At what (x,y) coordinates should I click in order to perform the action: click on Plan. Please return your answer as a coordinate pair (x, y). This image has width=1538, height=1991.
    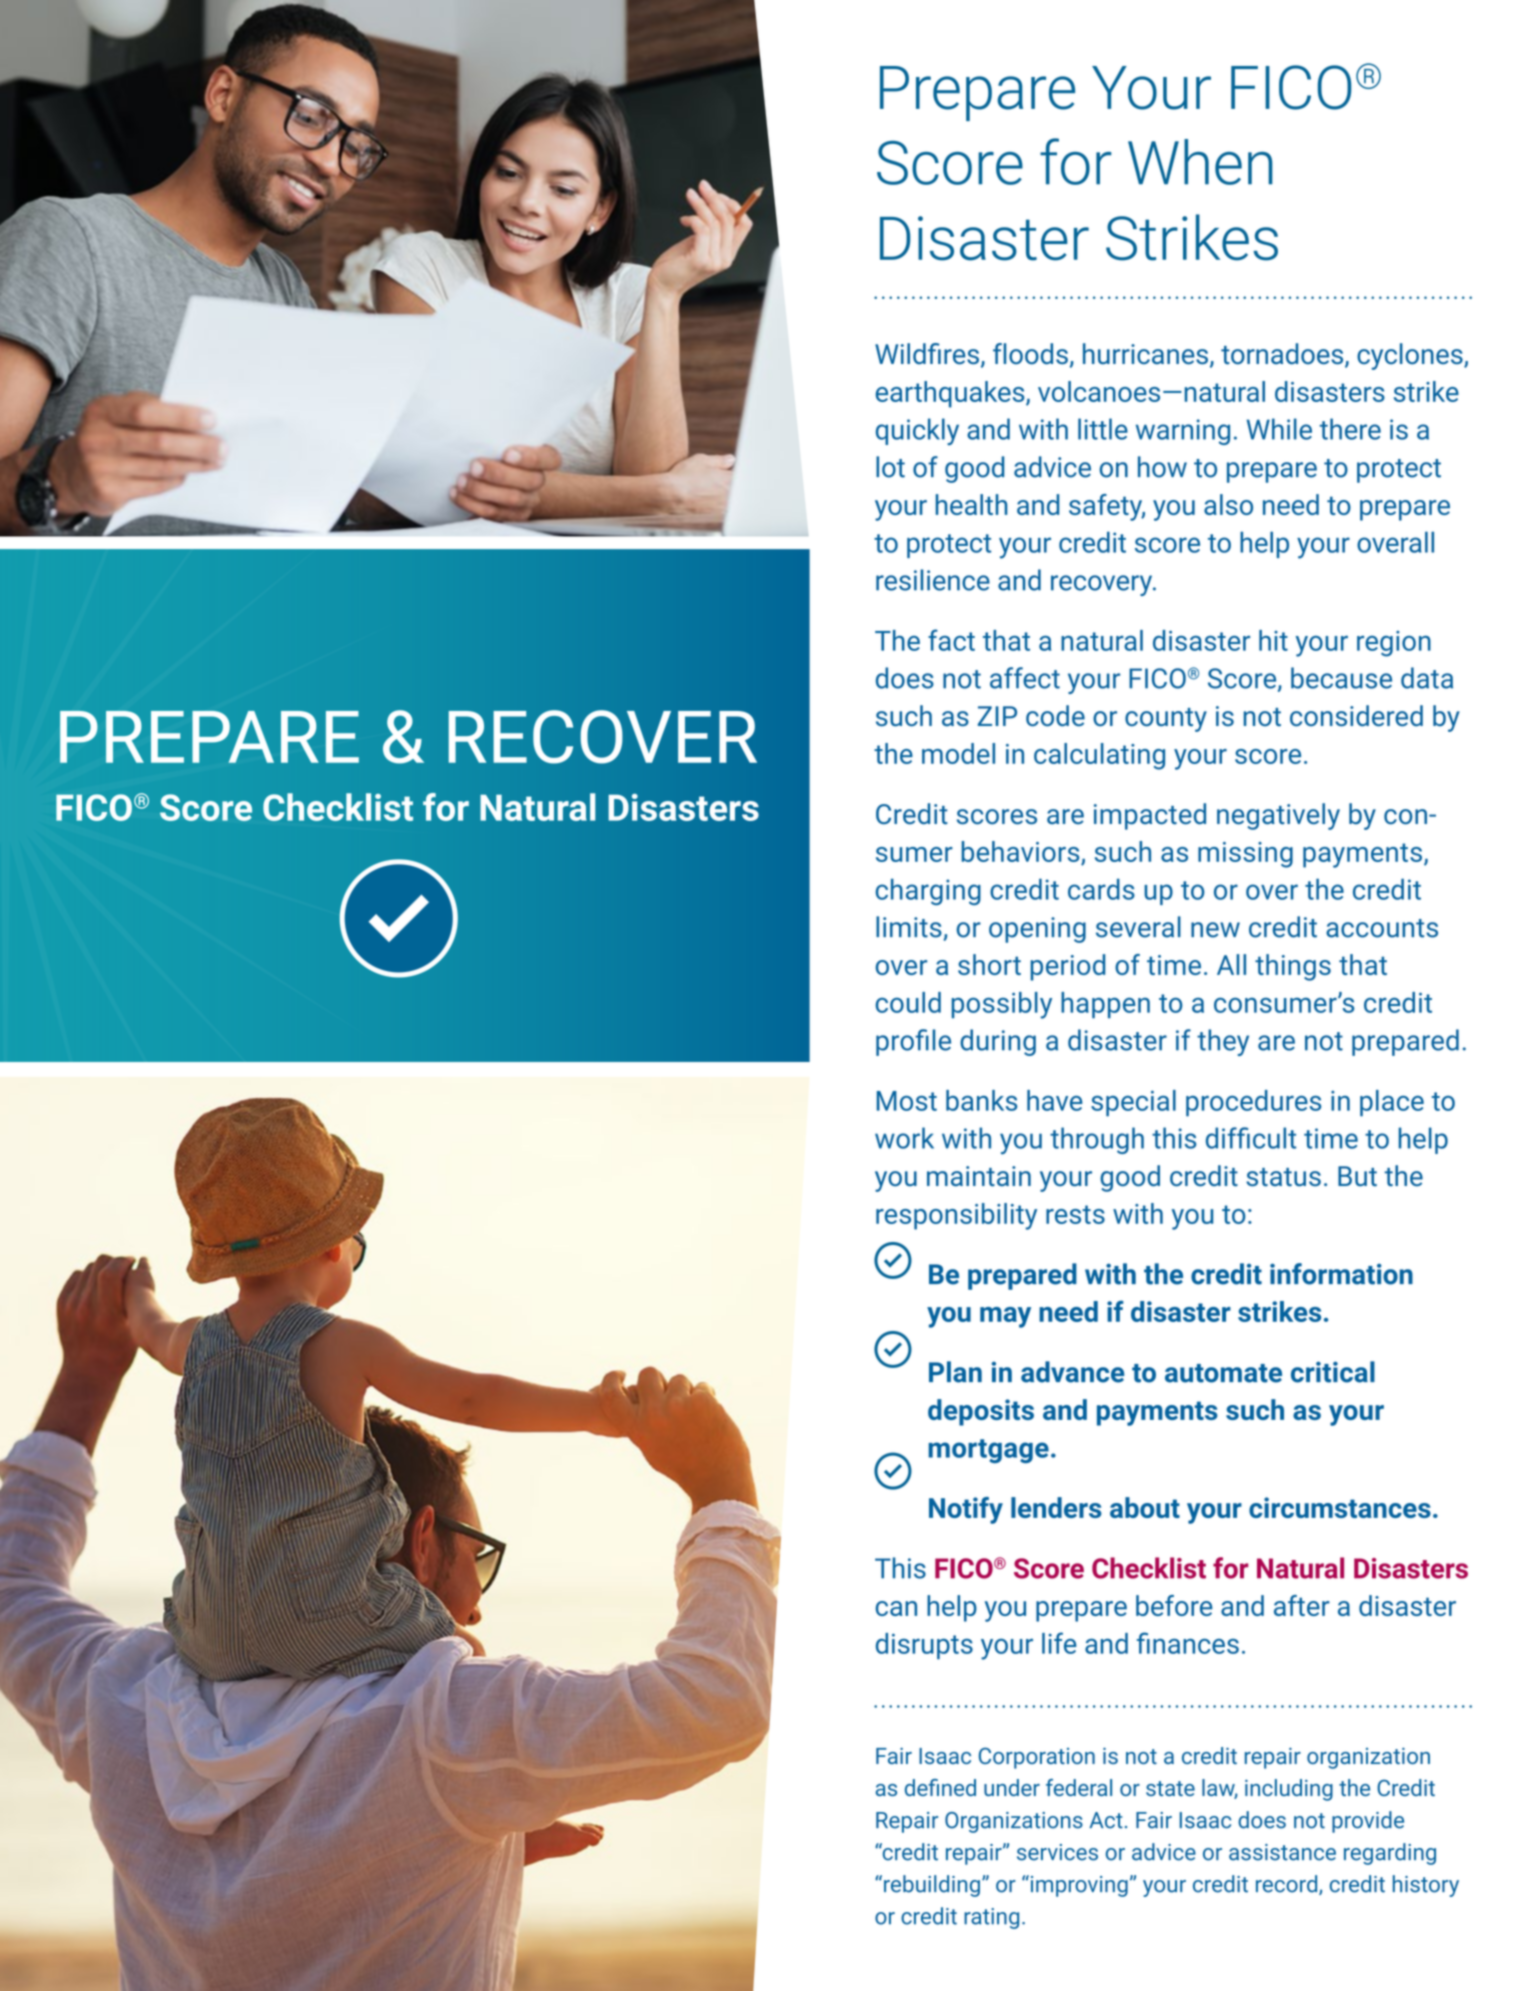
    Looking at the image, I should click on (955, 1372).
